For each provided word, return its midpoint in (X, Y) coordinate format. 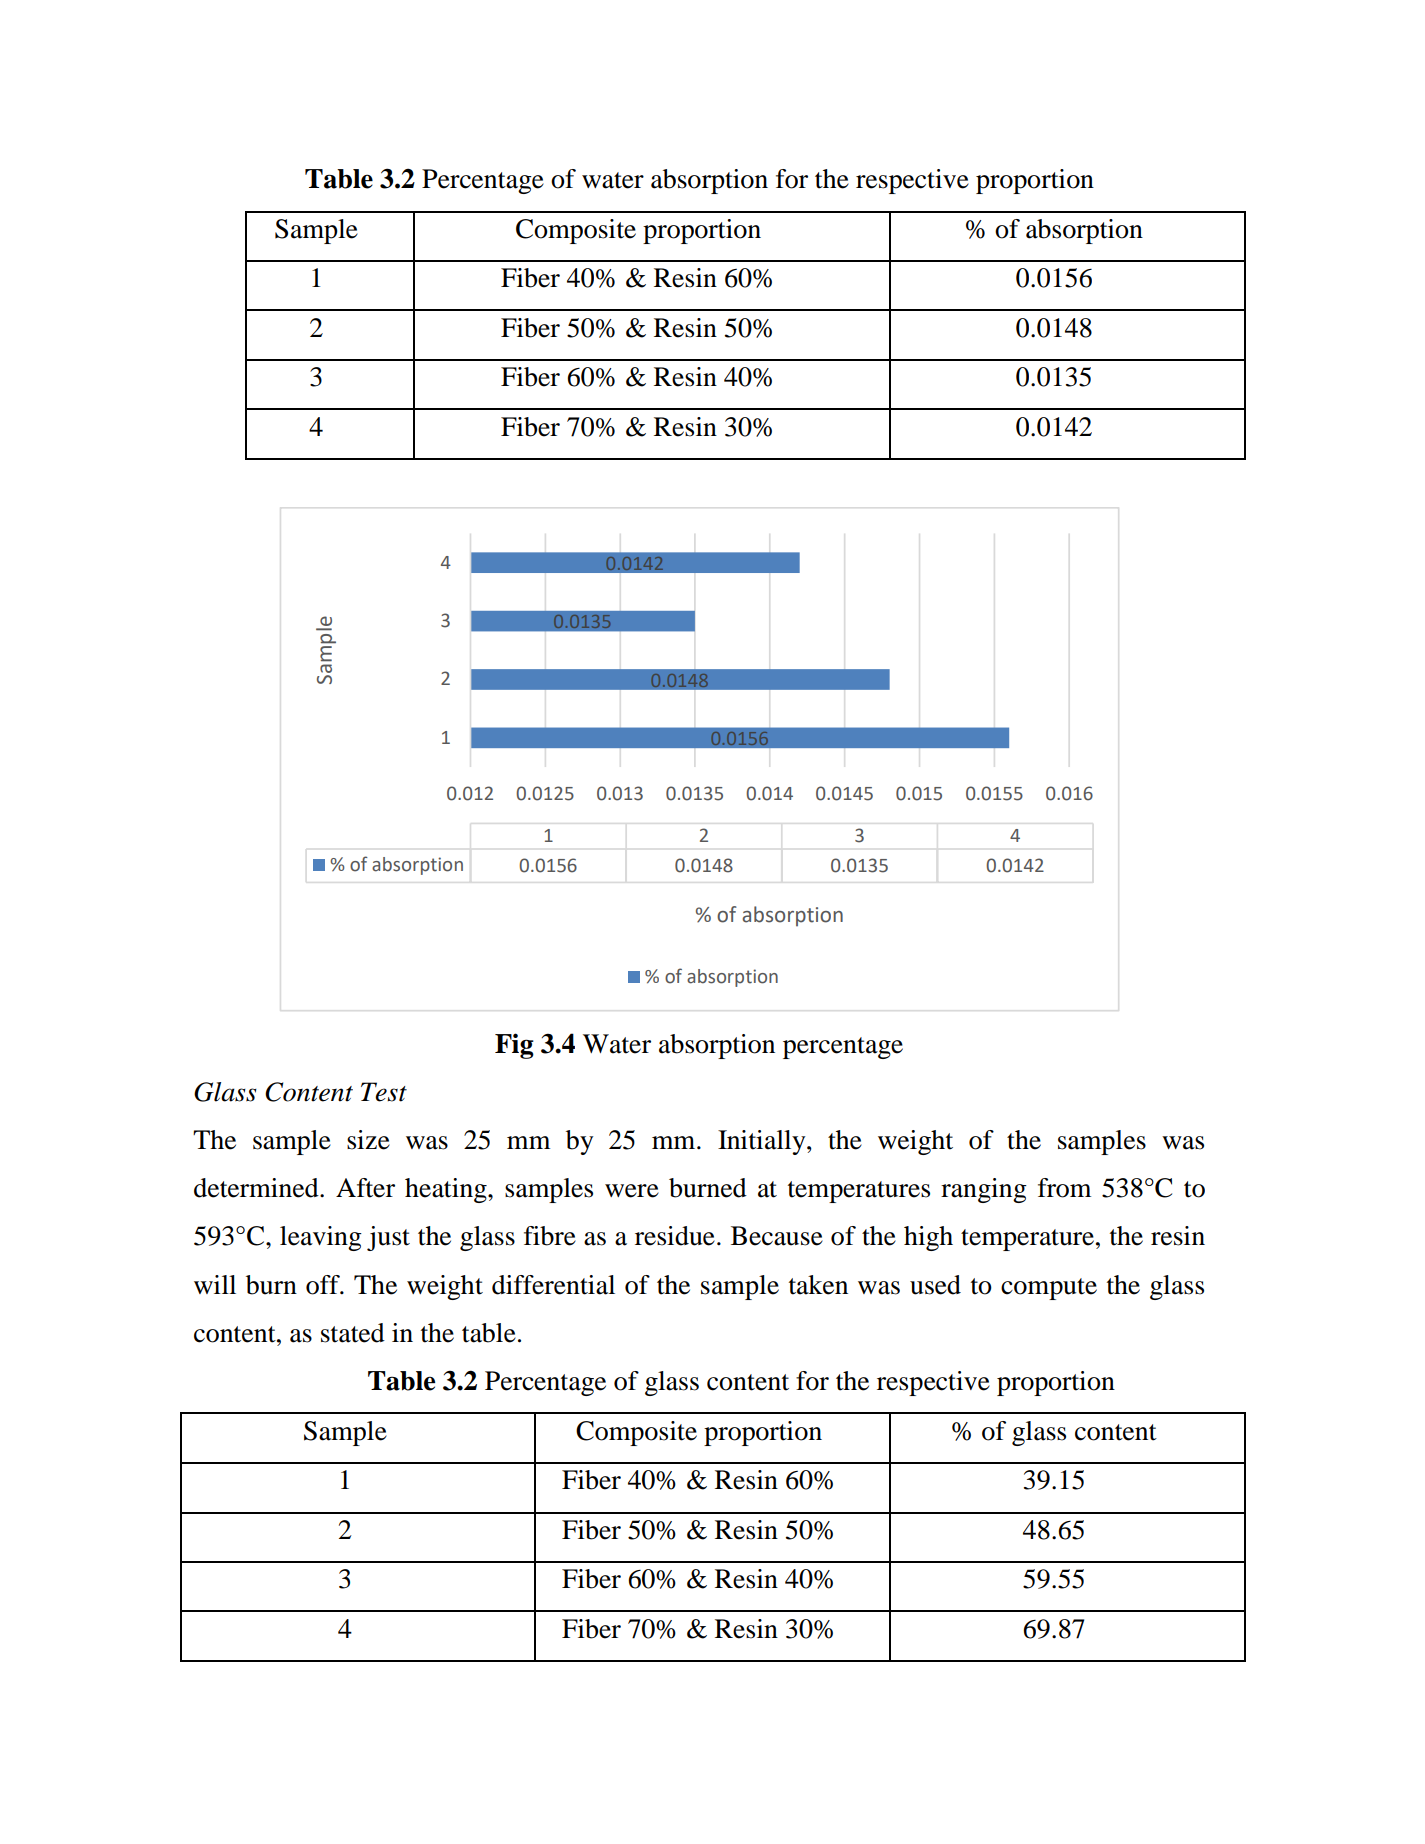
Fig (514, 1046)
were (632, 1191)
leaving (321, 1238)
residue (675, 1236)
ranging (984, 1190)
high (928, 1238)
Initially (763, 1142)
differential (553, 1285)
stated (353, 1333)
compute (1049, 1289)
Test (384, 1092)
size (368, 1140)
